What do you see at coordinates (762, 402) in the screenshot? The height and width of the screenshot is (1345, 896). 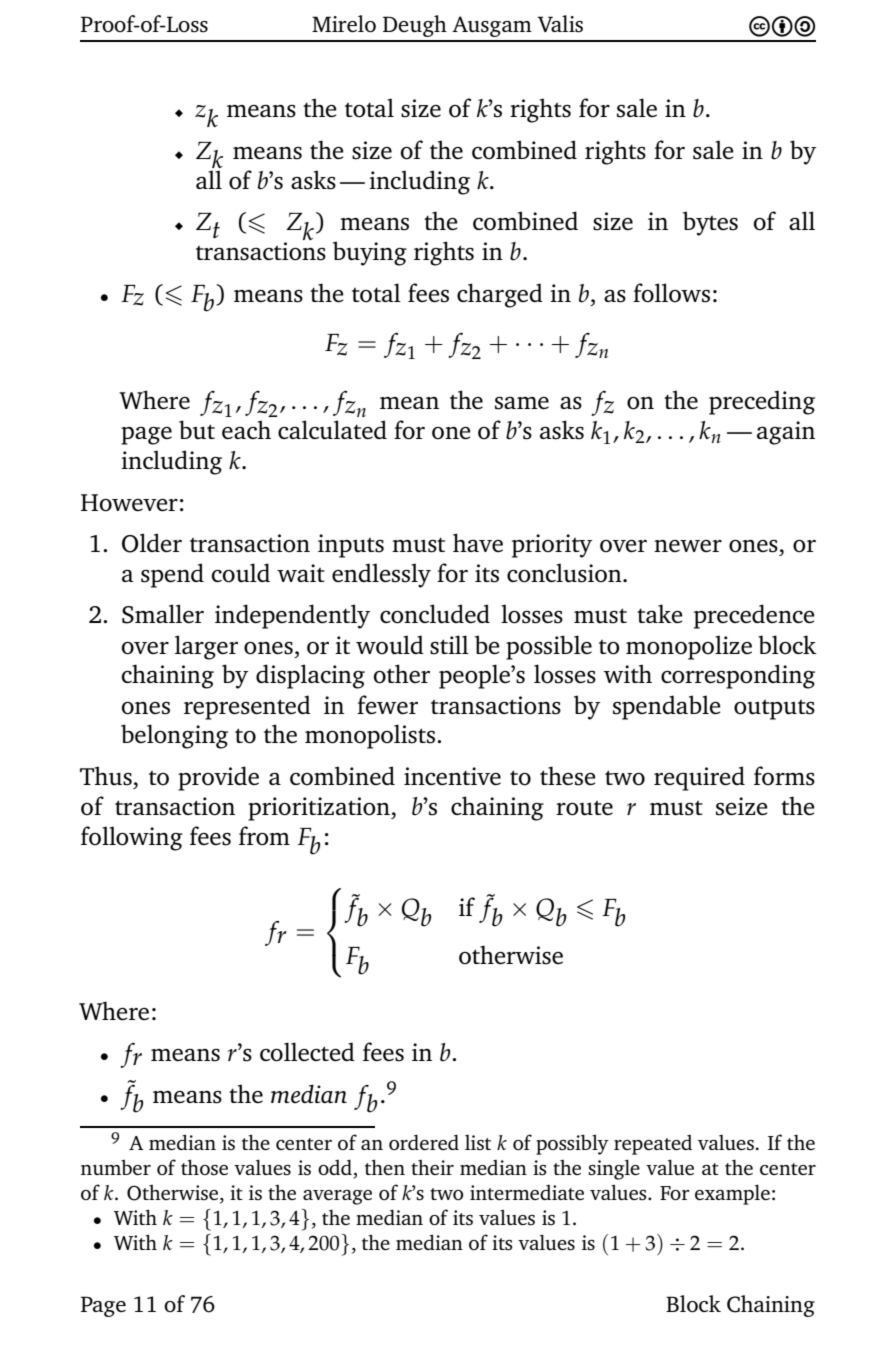 I see `preceding` at bounding box center [762, 402].
